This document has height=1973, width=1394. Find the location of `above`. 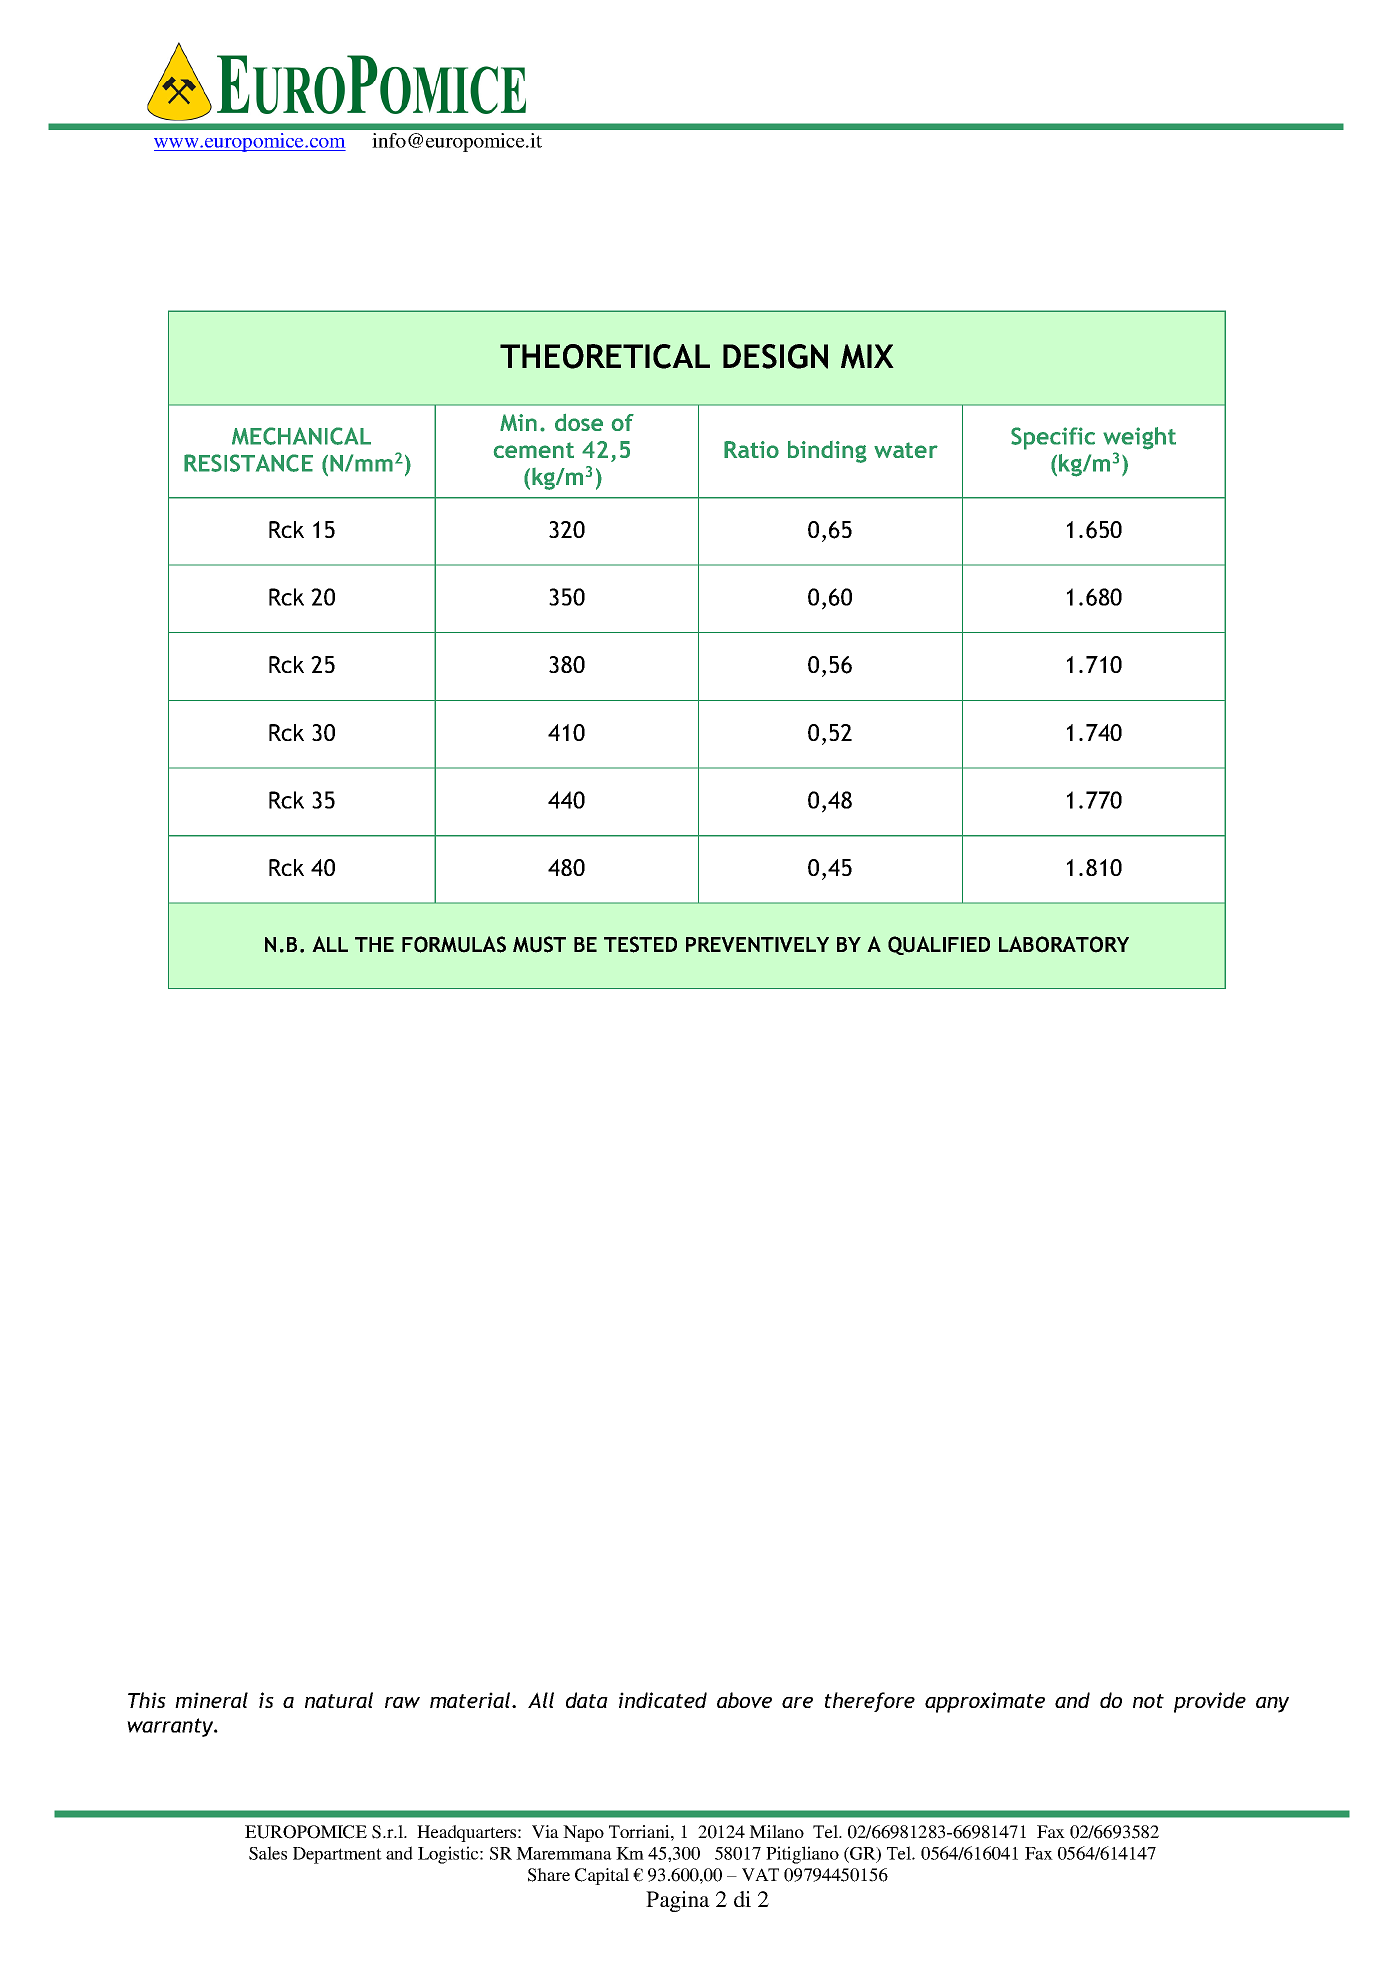

above is located at coordinates (744, 1700).
